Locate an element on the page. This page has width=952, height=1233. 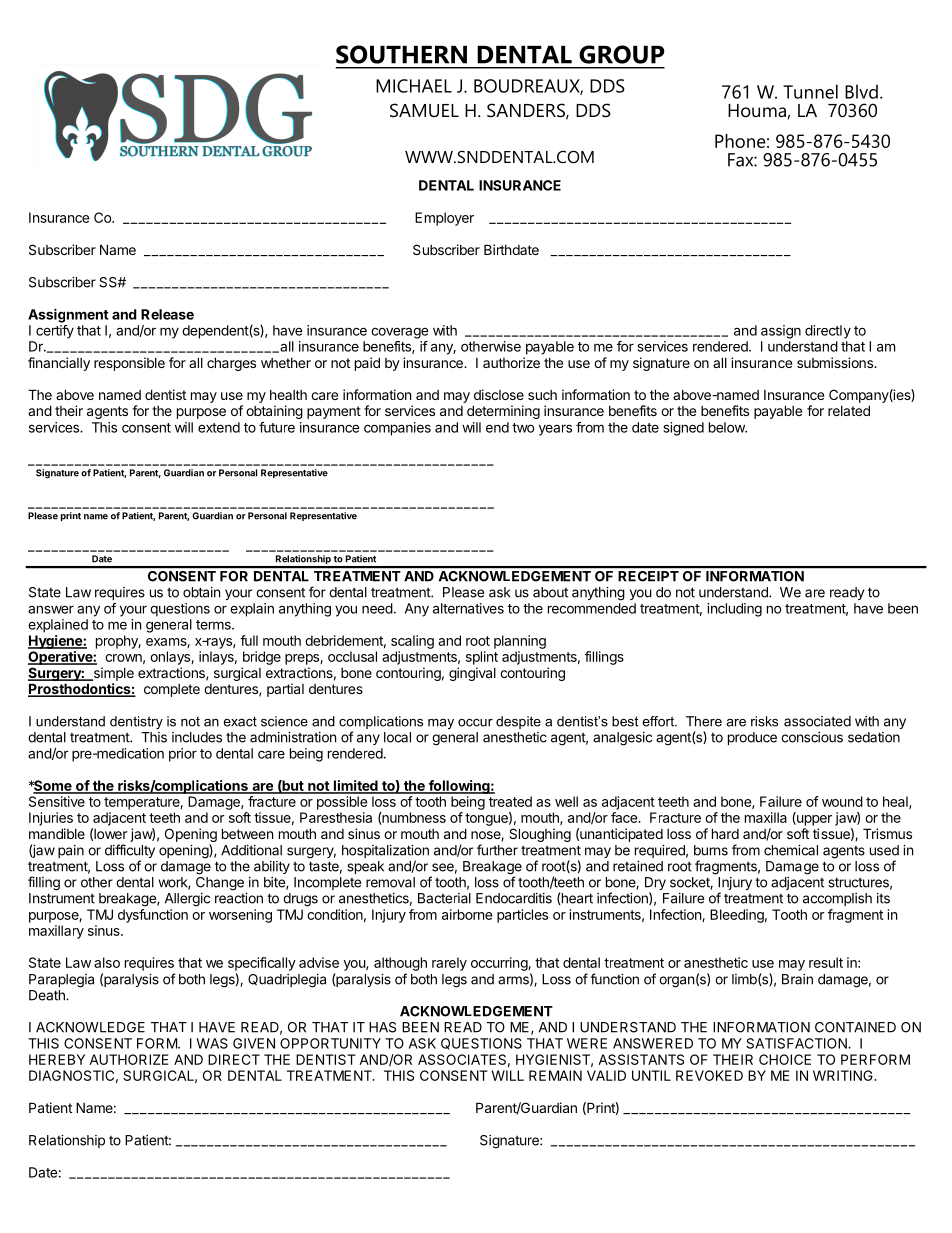
MICHAEL is located at coordinates (414, 86).
